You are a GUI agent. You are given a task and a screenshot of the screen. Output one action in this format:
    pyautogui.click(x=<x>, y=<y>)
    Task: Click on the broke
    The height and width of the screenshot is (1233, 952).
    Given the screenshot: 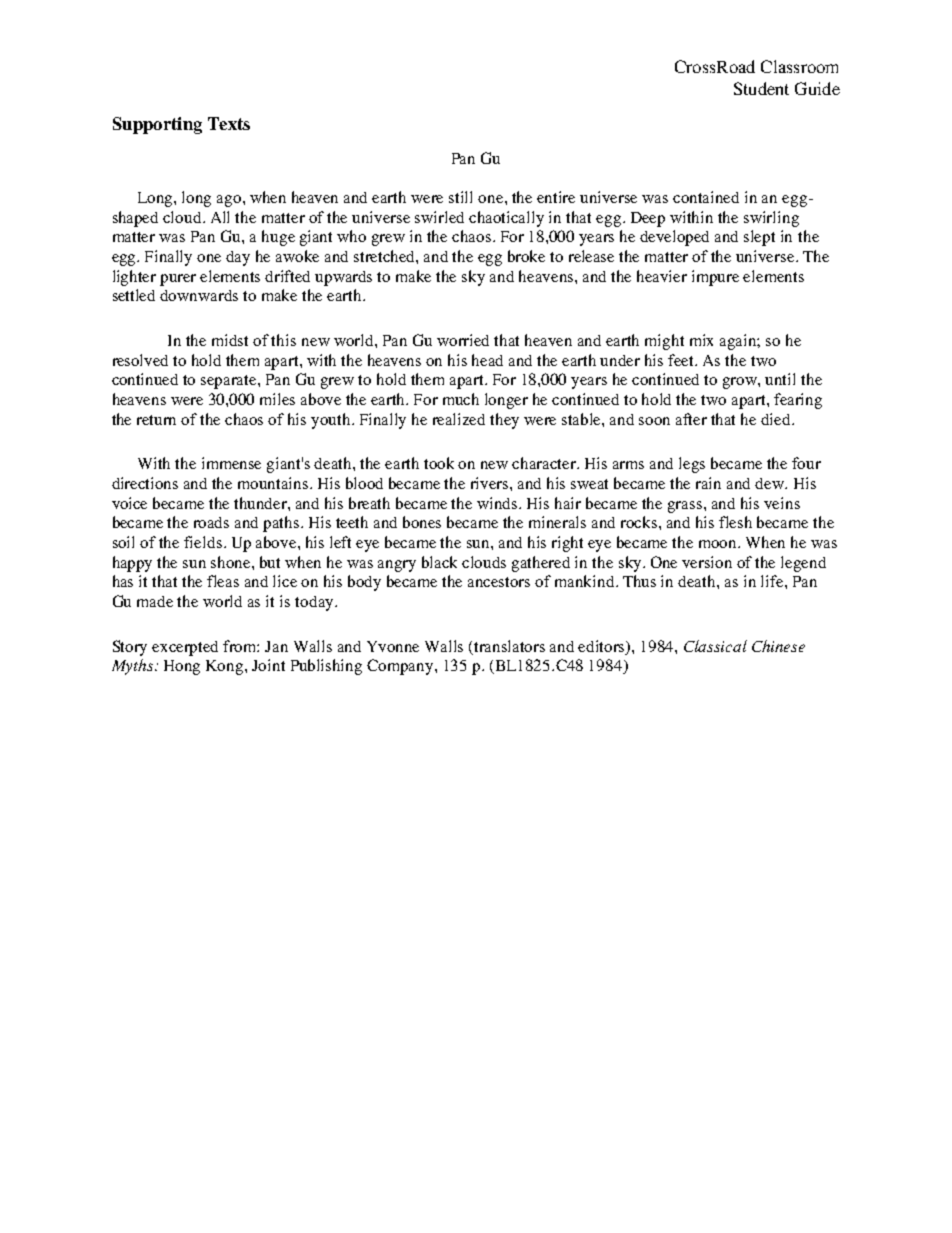 What is the action you would take?
    pyautogui.click(x=526, y=256)
